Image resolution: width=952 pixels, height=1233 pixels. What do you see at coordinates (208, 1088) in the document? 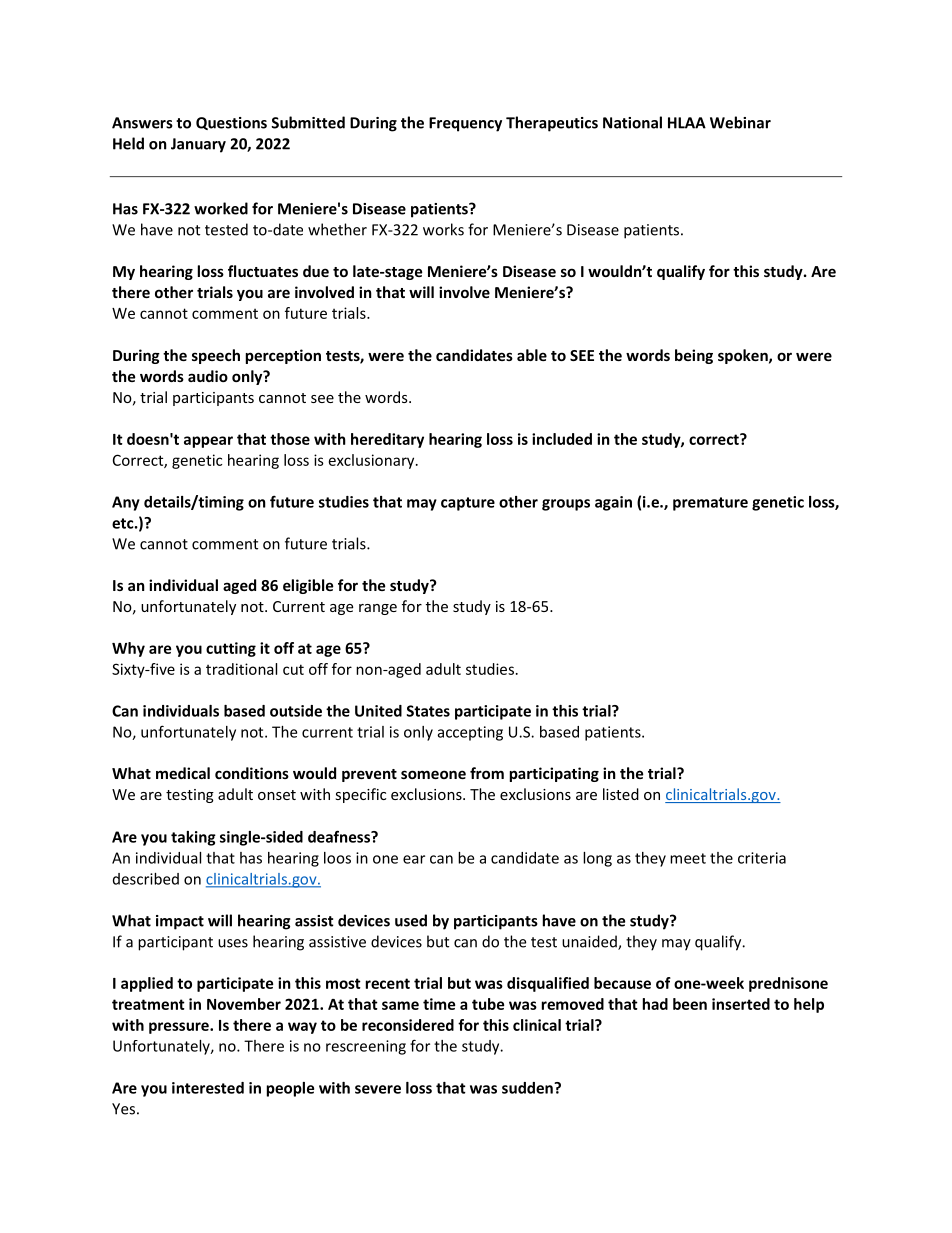
I see `interested` at bounding box center [208, 1088].
